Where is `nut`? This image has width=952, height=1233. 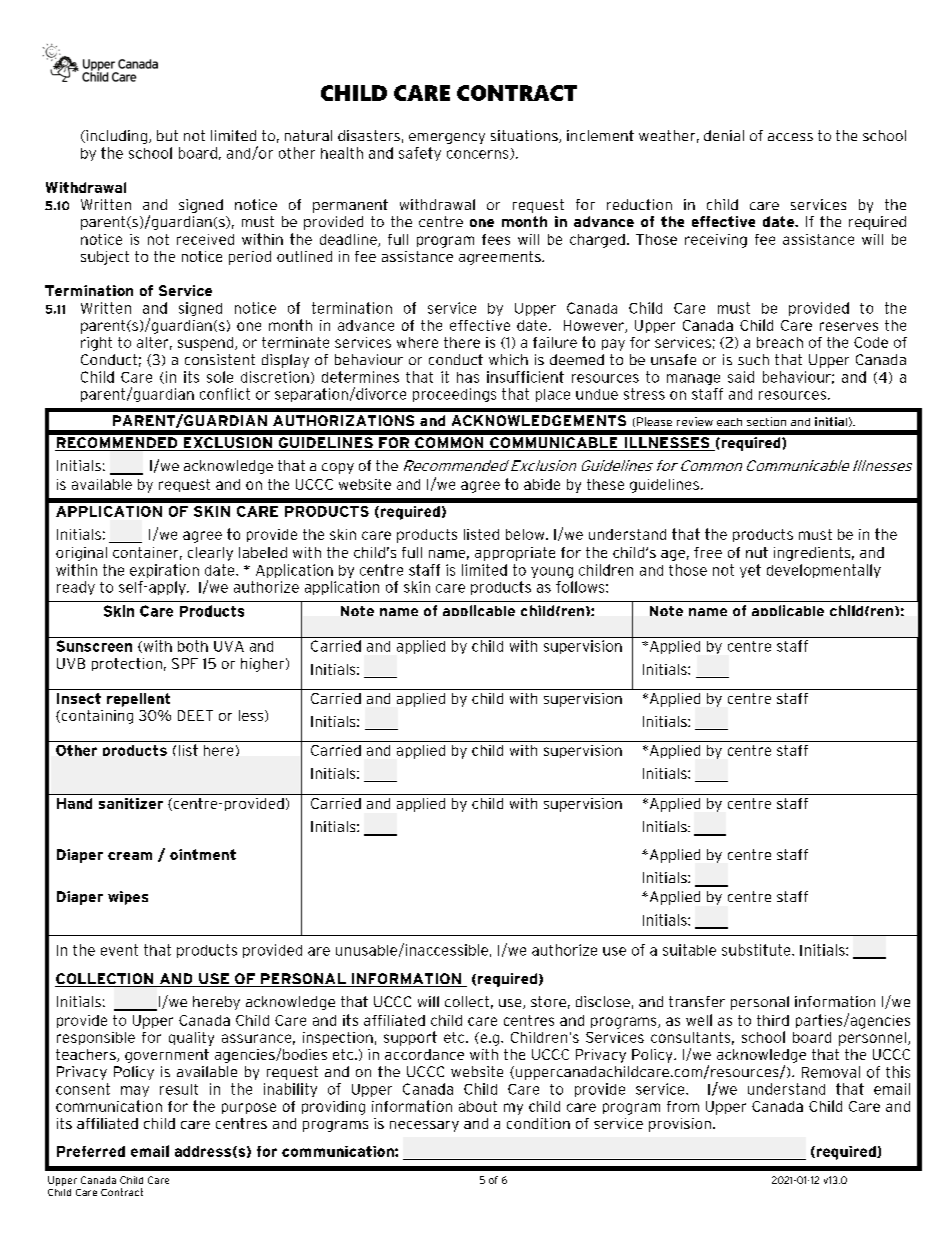 nut is located at coordinates (757, 552).
